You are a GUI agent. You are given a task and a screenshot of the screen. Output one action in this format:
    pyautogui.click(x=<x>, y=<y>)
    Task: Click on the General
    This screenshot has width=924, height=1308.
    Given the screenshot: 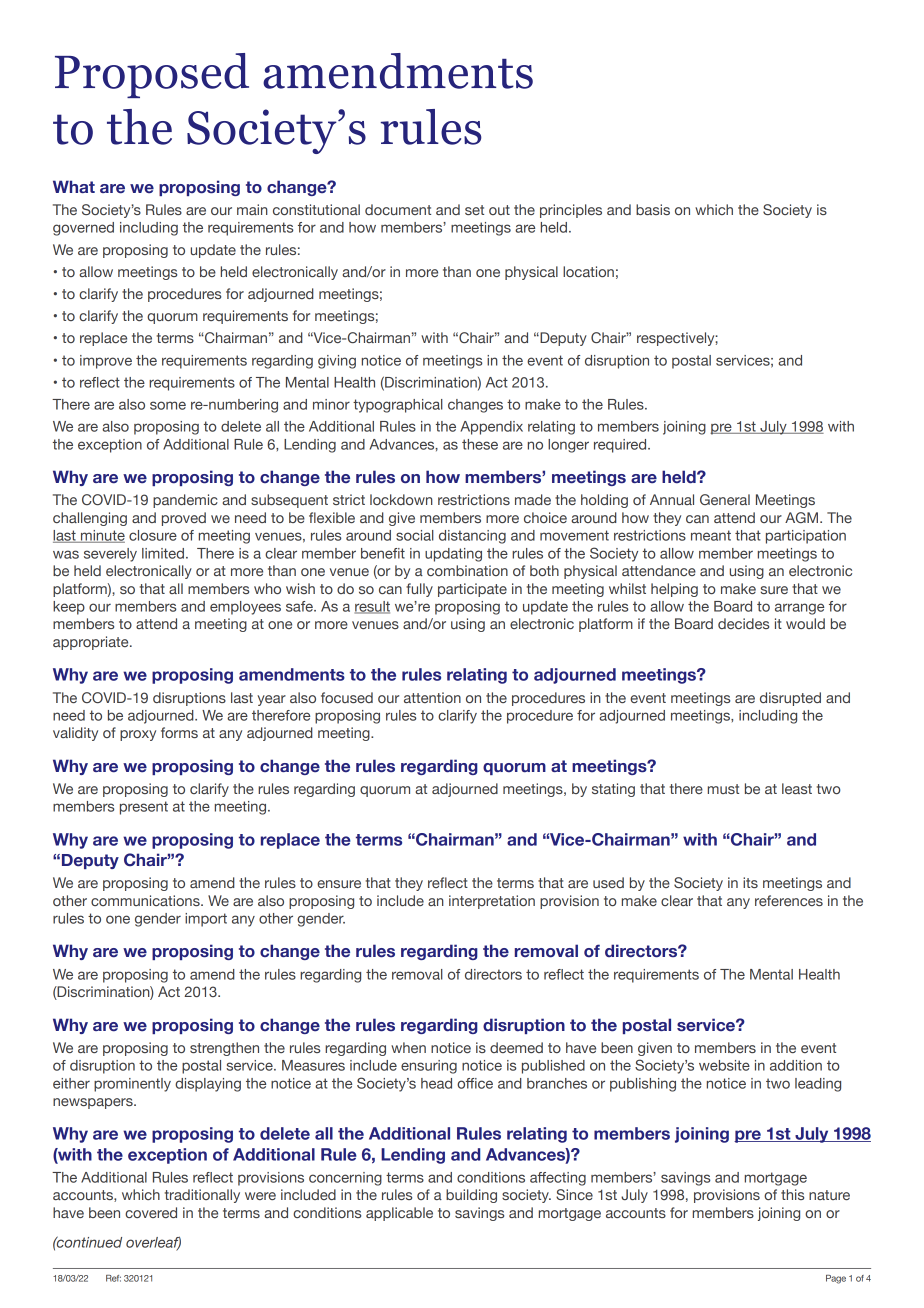 What is the action you would take?
    pyautogui.click(x=725, y=499)
